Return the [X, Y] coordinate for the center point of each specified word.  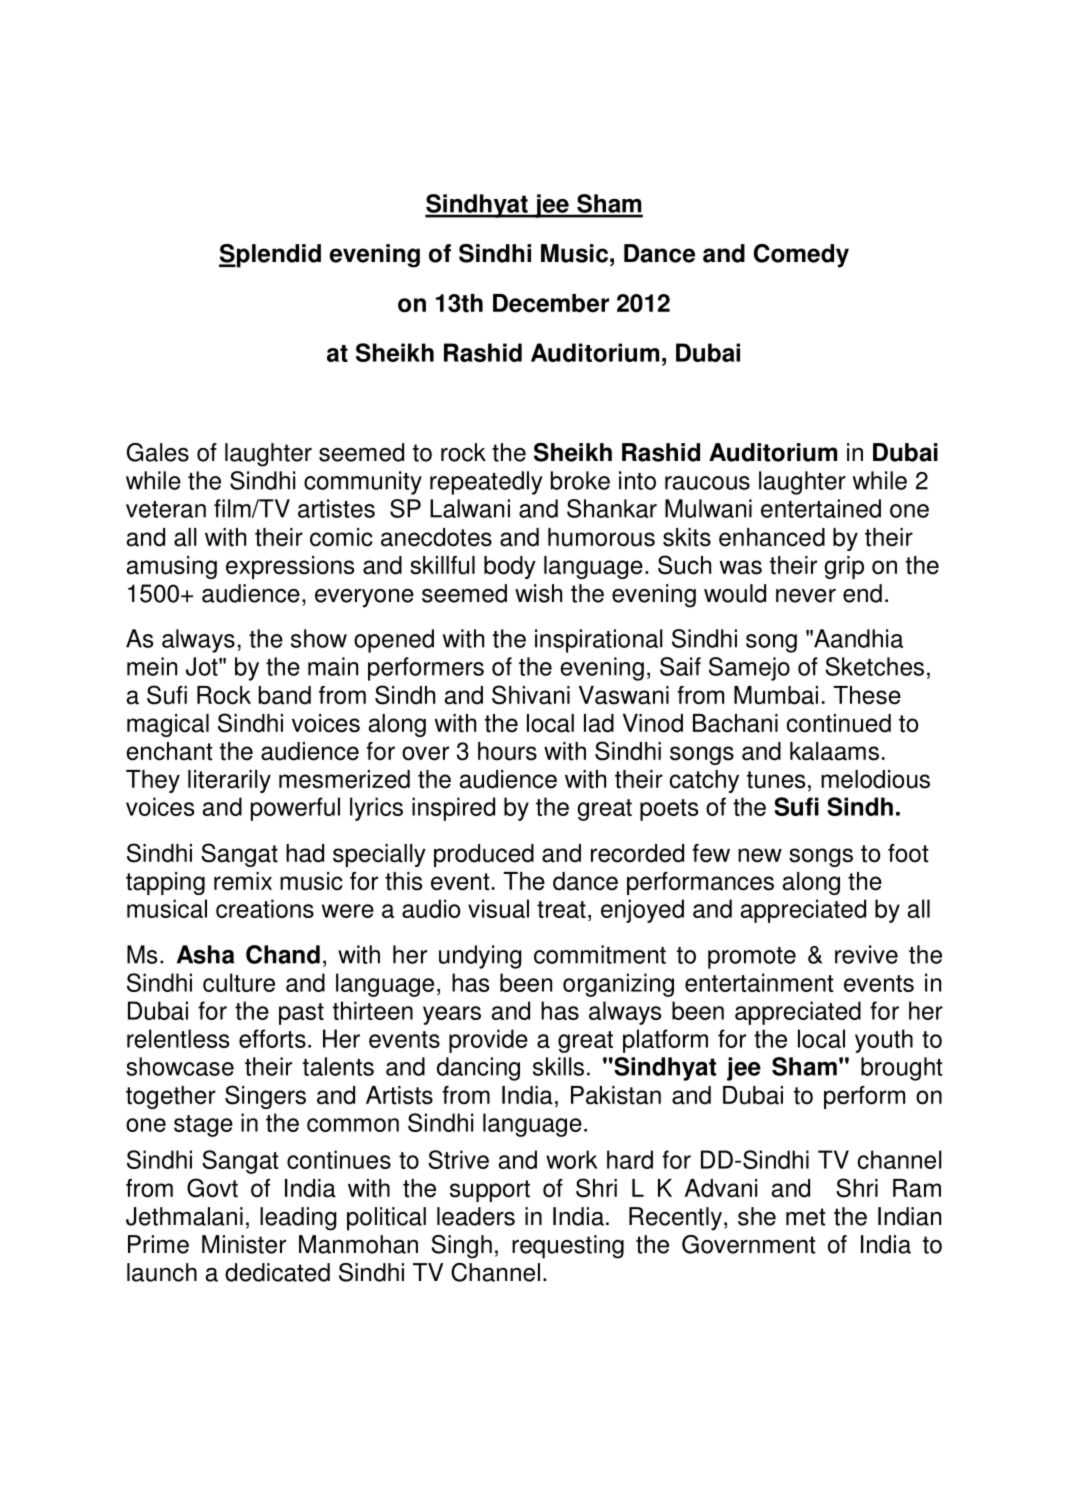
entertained [821, 508]
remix [243, 881]
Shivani [531, 695]
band [285, 695]
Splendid [270, 256]
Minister [244, 1244]
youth [884, 1041]
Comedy [801, 256]
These [867, 695]
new [760, 855]
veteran [166, 509]
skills [558, 1066]
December [551, 303]
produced [484, 855]
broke [580, 480]
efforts [272, 1038]
